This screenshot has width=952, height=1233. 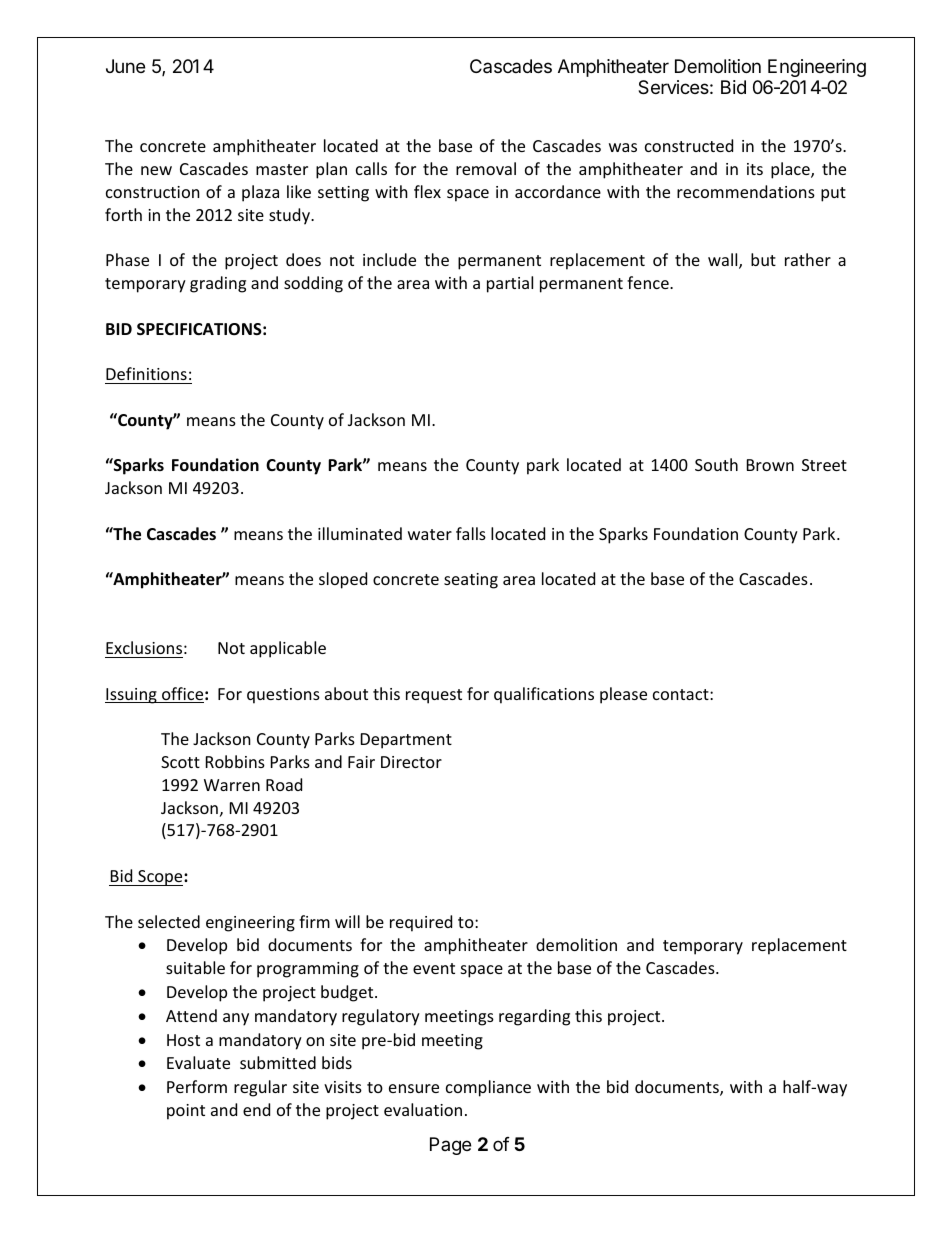 I want to click on wall, so click(x=724, y=261).
